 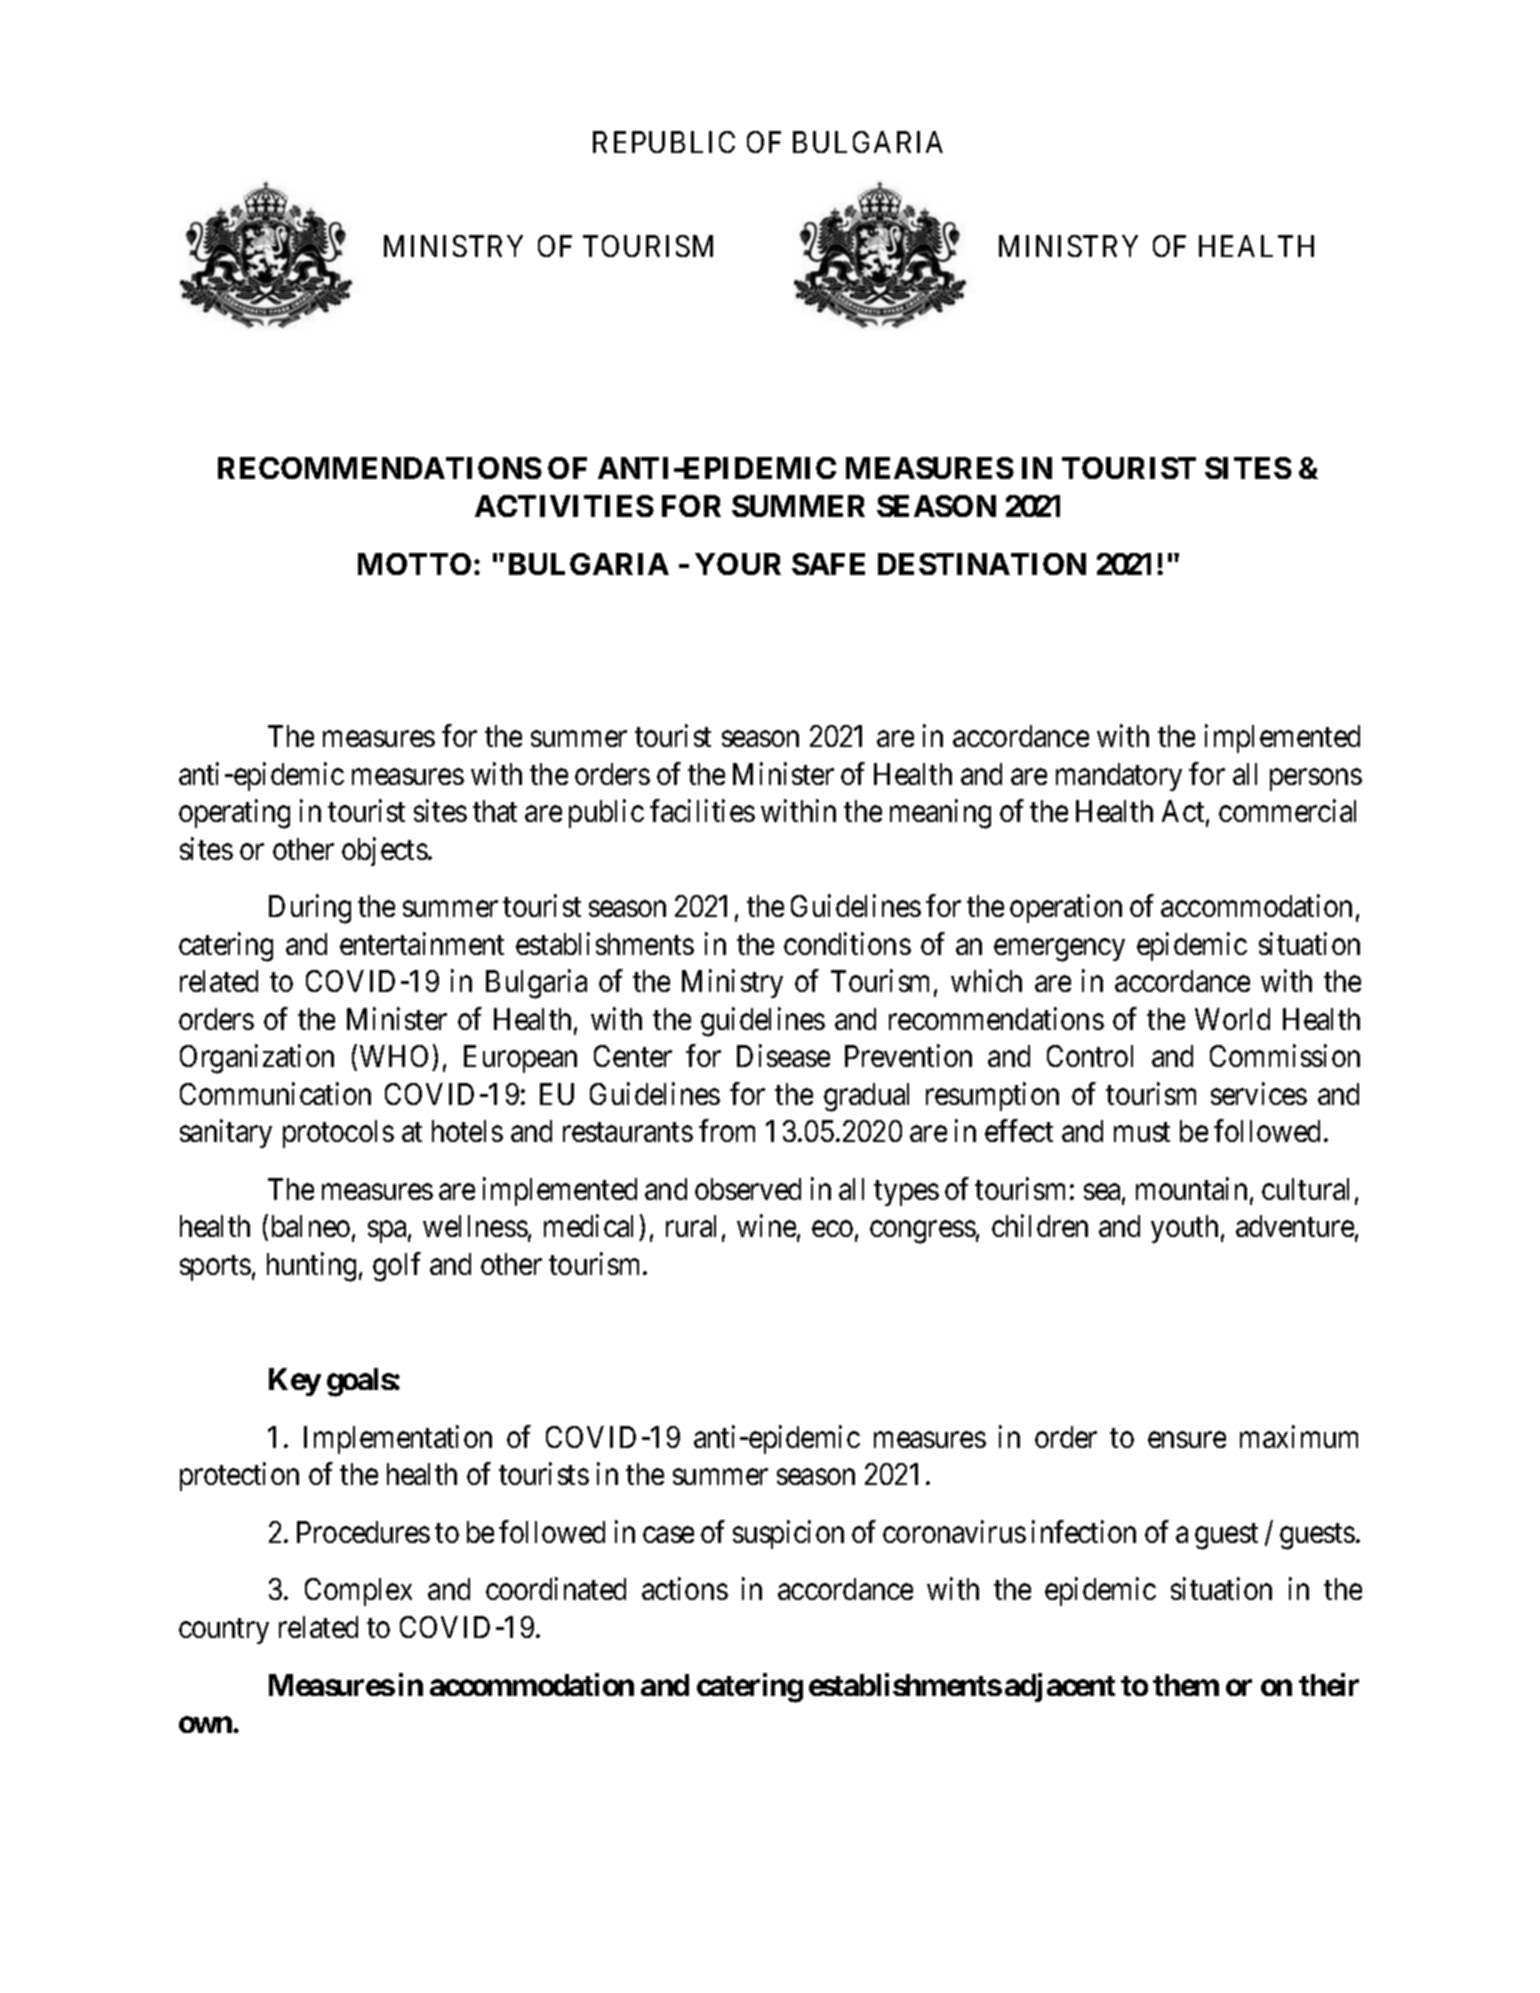 What do you see at coordinates (982, 564) in the document?
I see `DESTINATION` at bounding box center [982, 564].
